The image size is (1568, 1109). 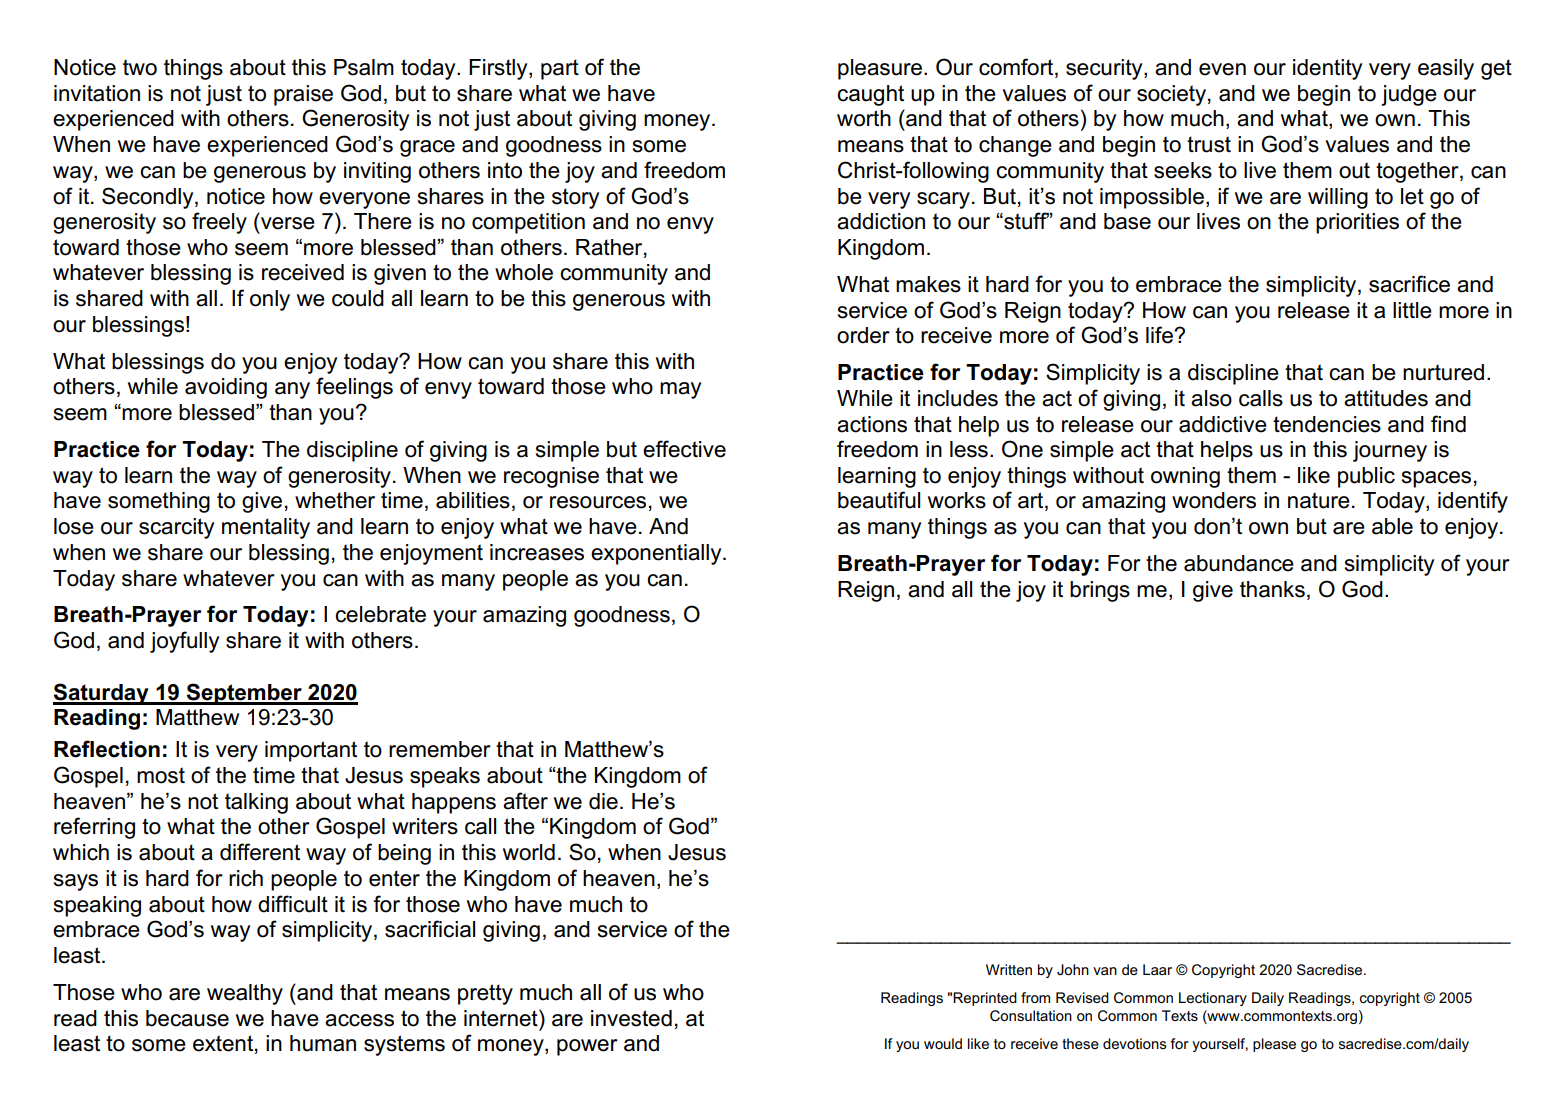 I want to click on praise, so click(x=303, y=95).
